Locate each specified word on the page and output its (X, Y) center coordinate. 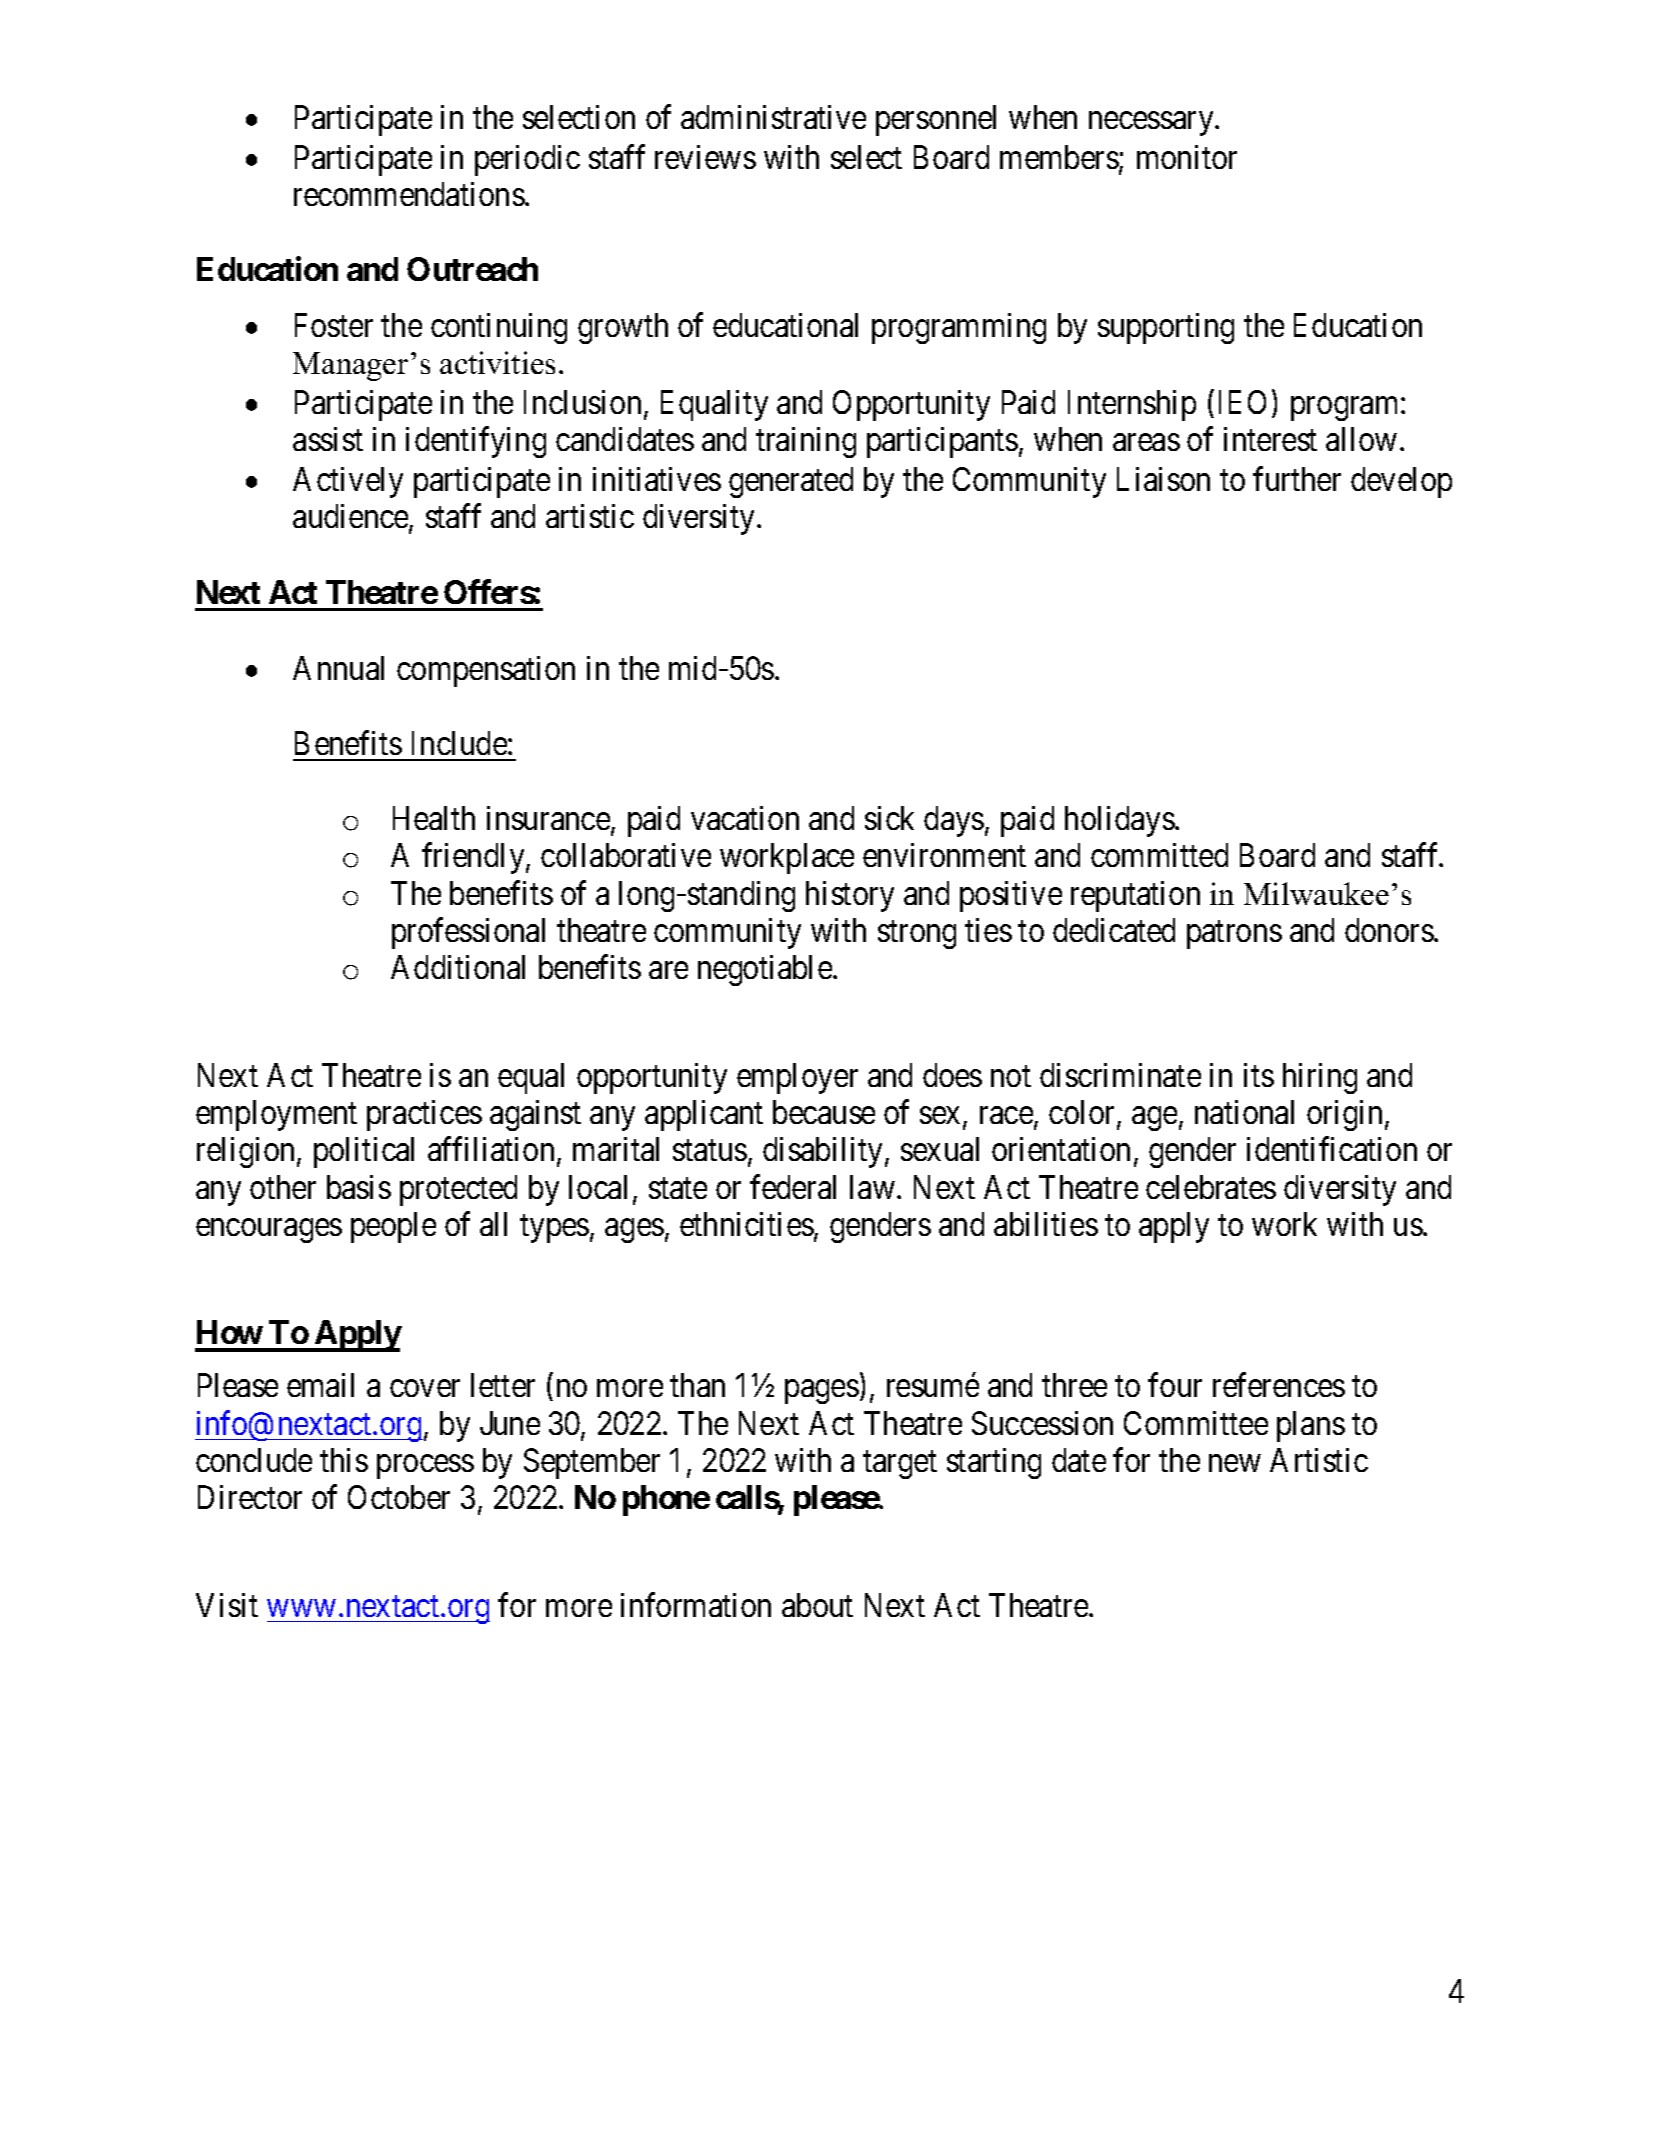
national (1244, 1112)
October (399, 1497)
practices (424, 1115)
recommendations (409, 194)
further (1297, 479)
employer (797, 1078)
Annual (338, 668)
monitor (1187, 157)
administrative (773, 117)
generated (791, 482)
